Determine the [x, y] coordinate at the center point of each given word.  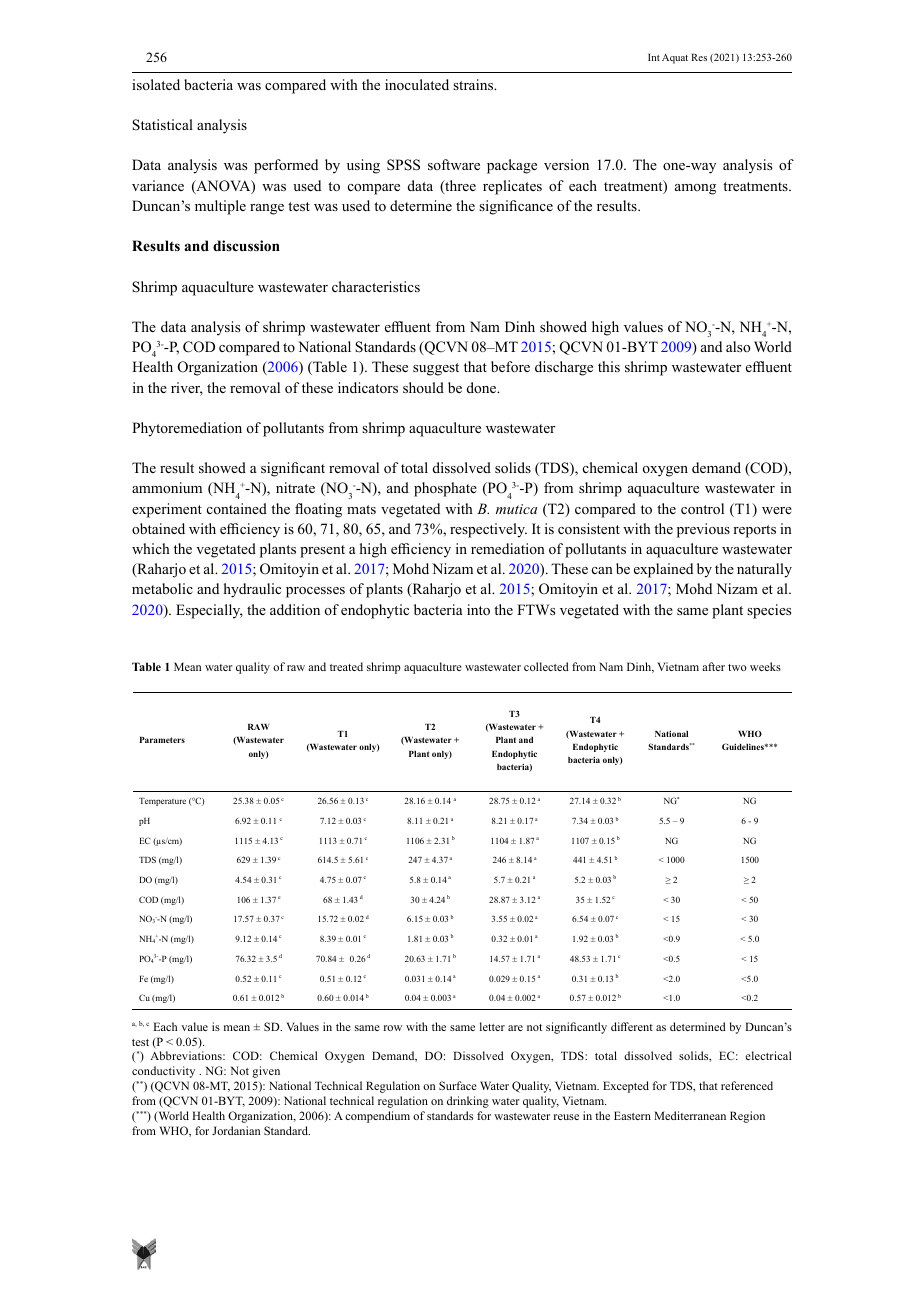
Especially [209, 611]
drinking [468, 1102]
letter [492, 1026]
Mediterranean [690, 1115]
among [695, 189]
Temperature [162, 802]
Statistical [162, 125]
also [738, 346]
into [478, 610]
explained [663, 570]
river [187, 389]
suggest [436, 369]
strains [474, 84]
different [632, 1026]
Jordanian [236, 1130]
